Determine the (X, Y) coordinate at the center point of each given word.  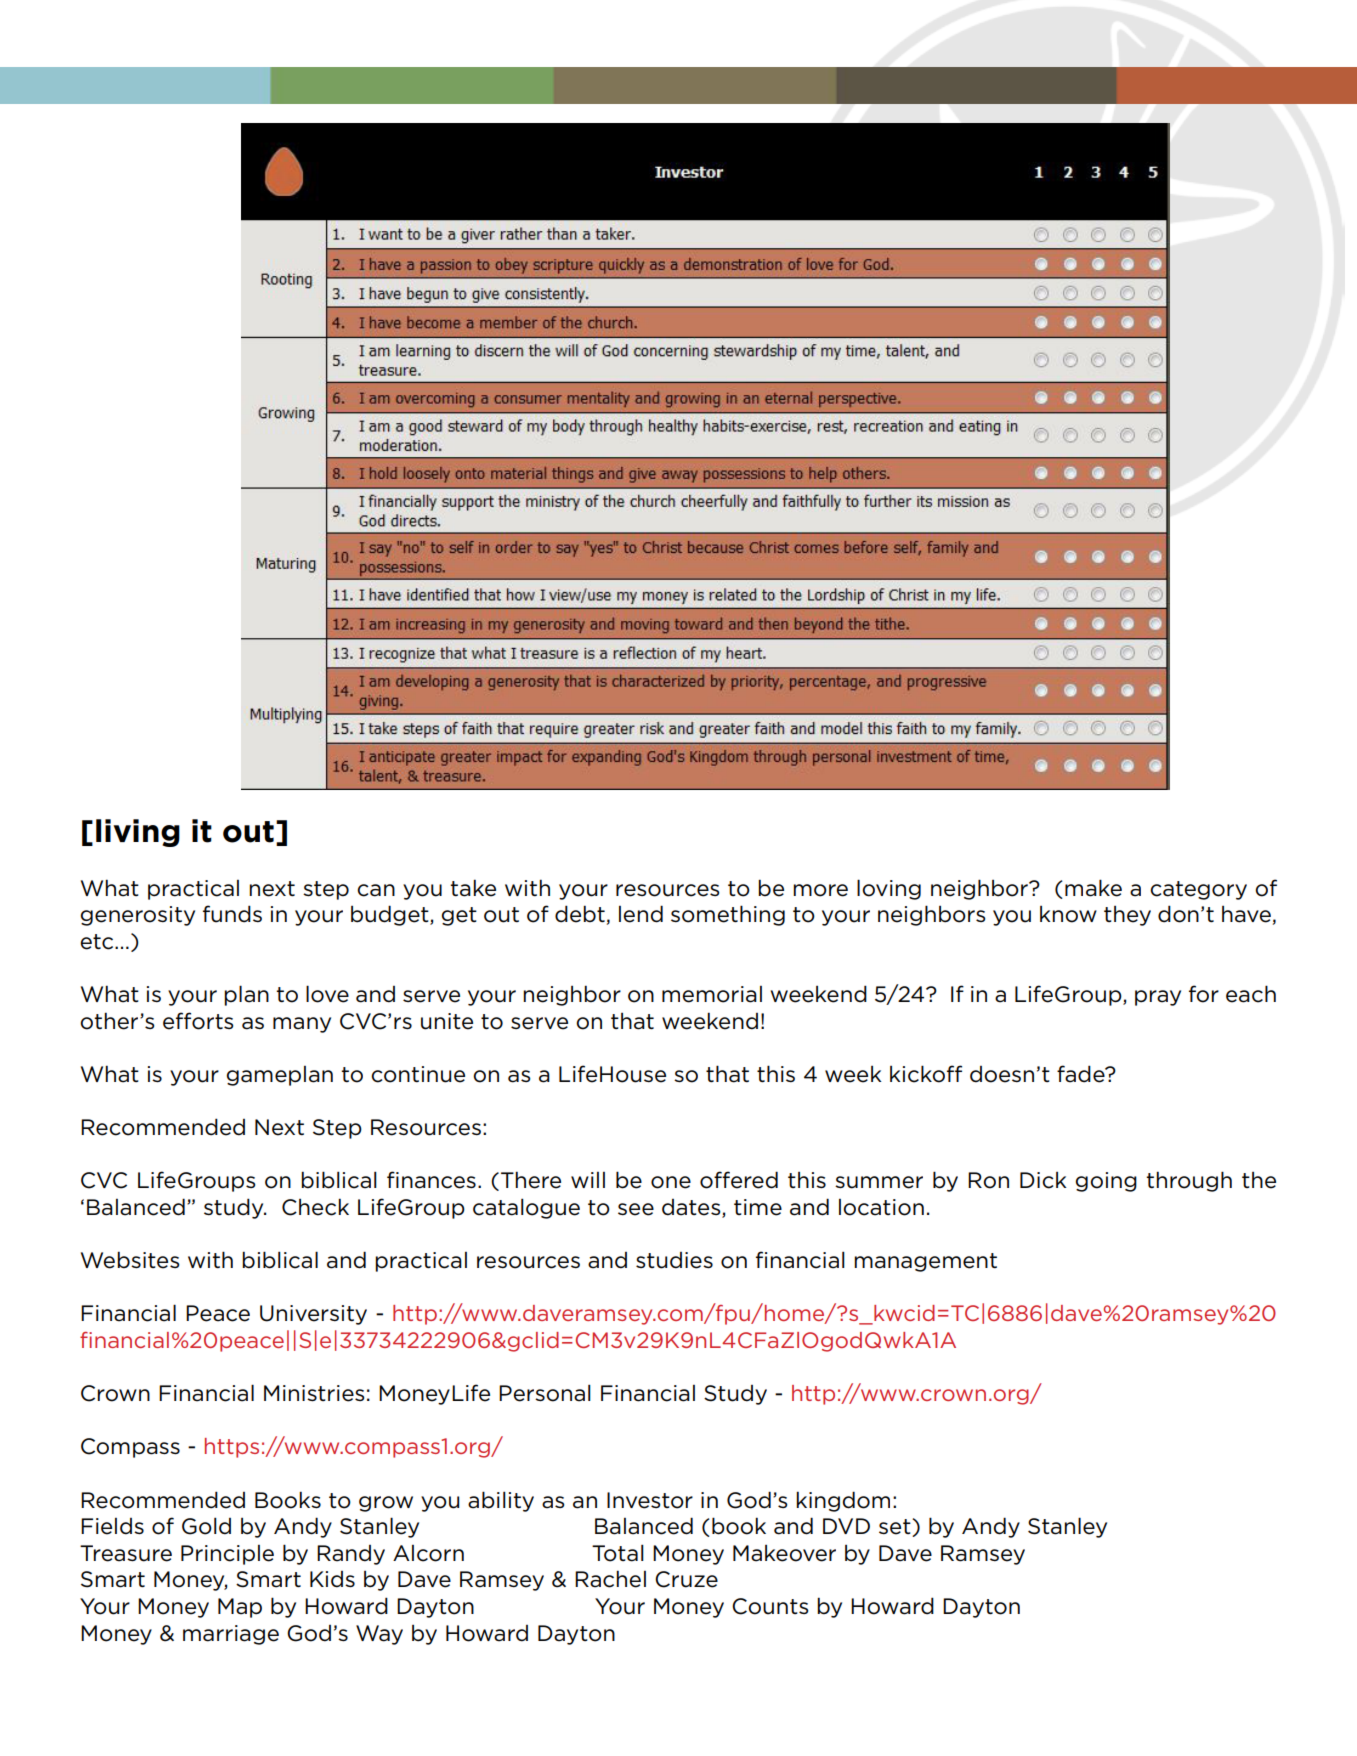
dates (692, 1208)
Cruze (686, 1579)
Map (240, 1608)
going (1106, 1182)
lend (641, 914)
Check (315, 1207)
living (138, 833)
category (1198, 890)
